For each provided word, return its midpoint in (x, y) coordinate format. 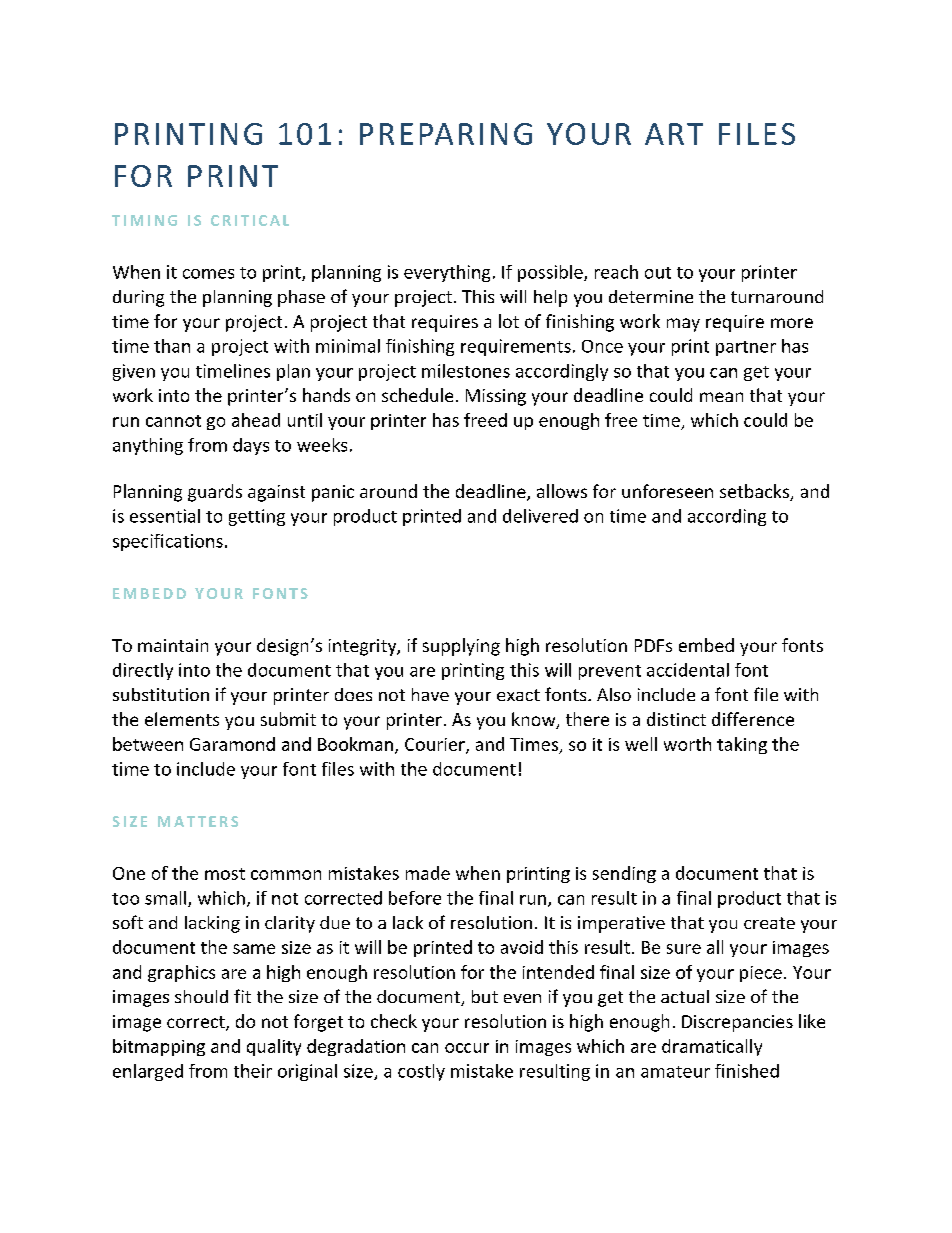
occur (467, 1048)
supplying (461, 647)
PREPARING (446, 134)
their (253, 1071)
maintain (173, 645)
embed (706, 645)
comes (208, 274)
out (658, 273)
